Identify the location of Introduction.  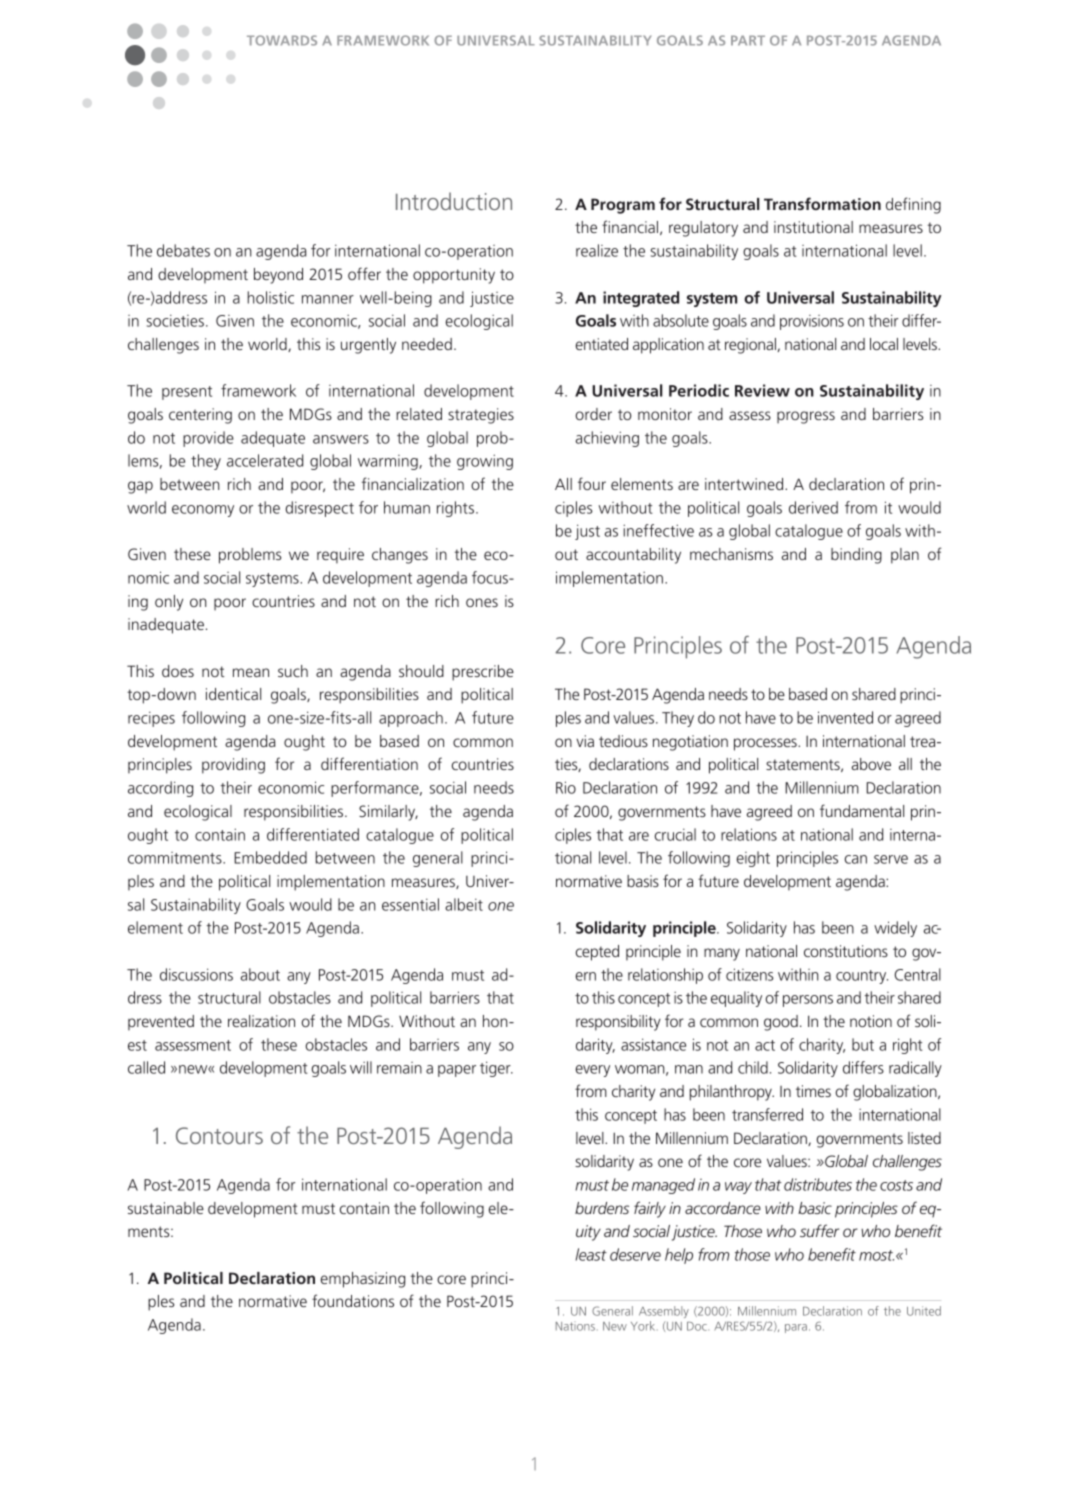
(454, 201).
